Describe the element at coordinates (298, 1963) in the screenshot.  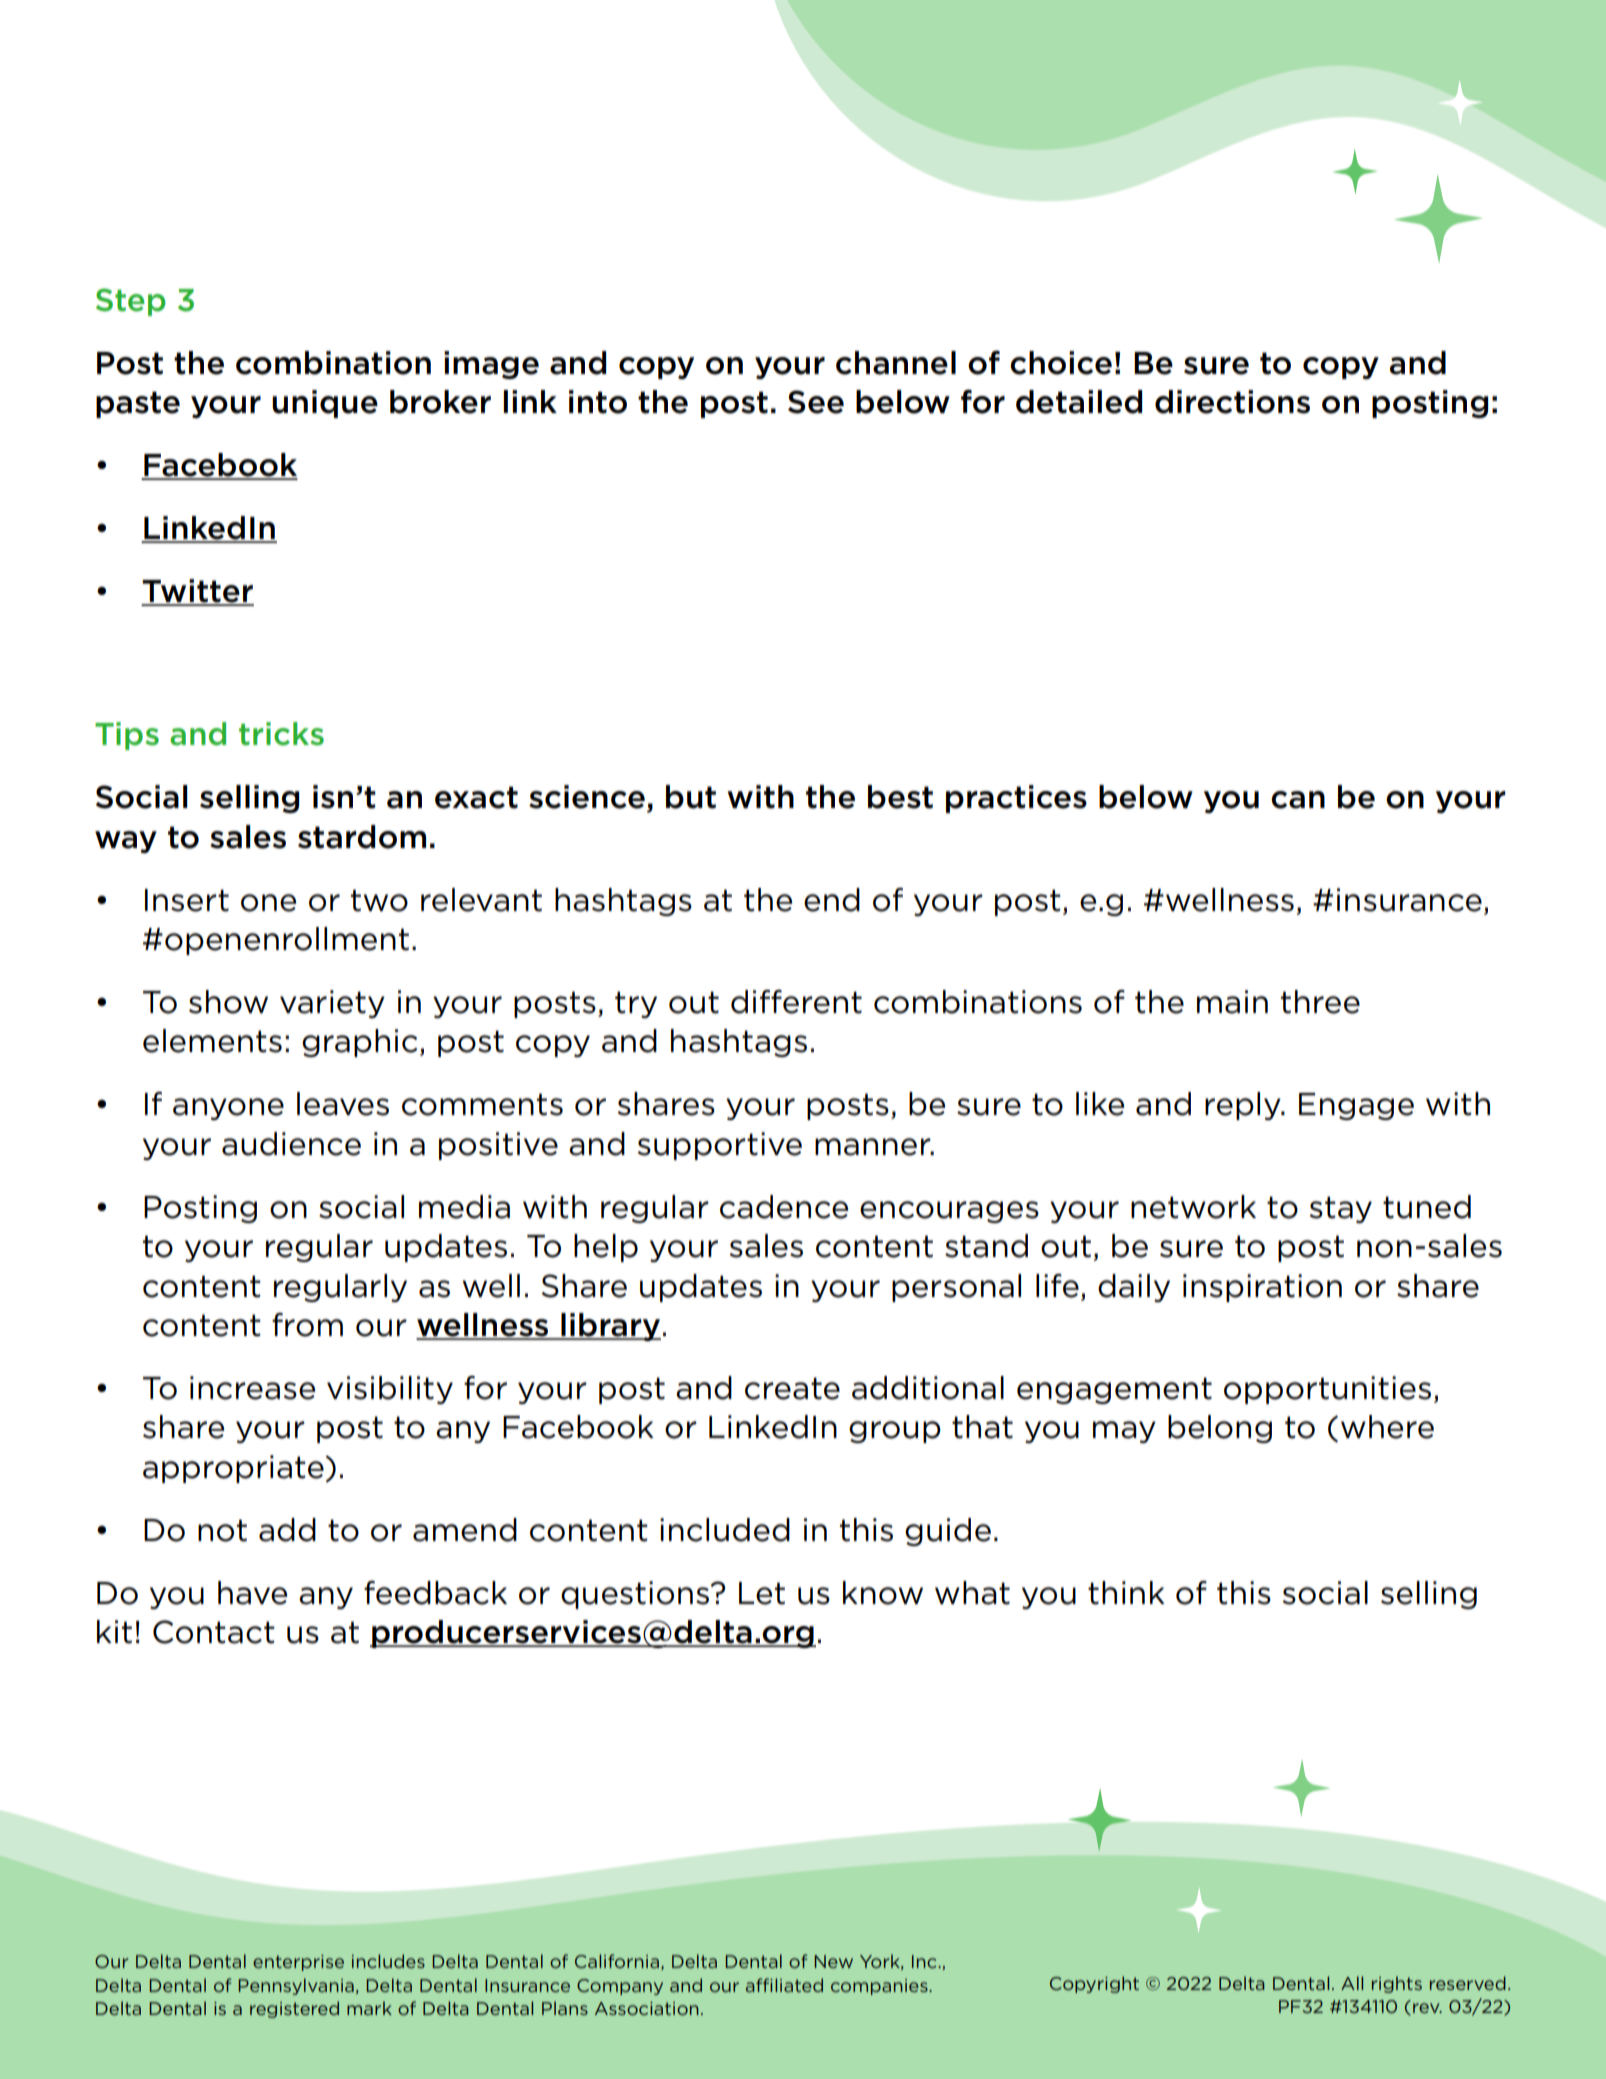
I see `enterprise` at that location.
